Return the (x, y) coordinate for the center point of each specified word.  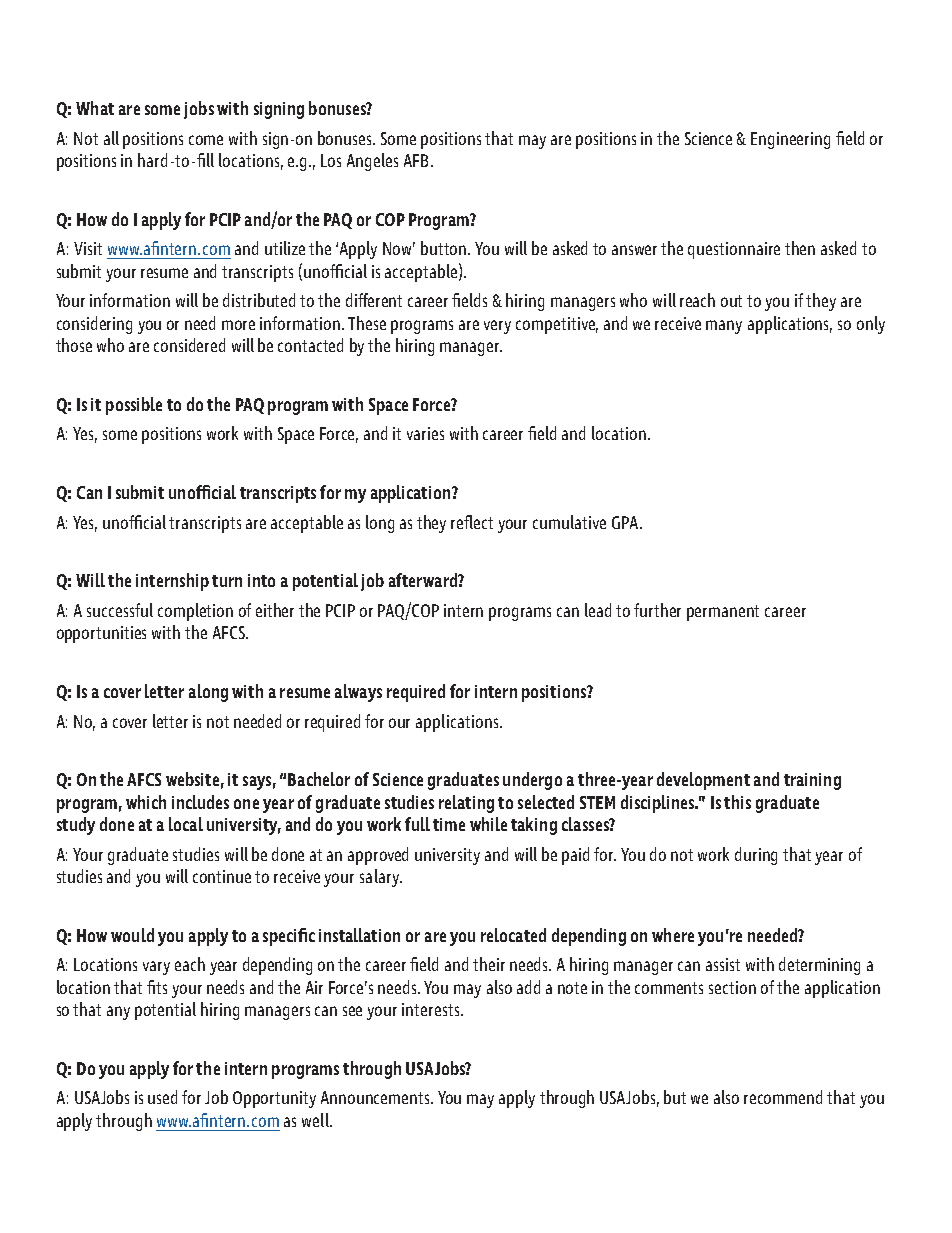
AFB (416, 160)
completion (195, 612)
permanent (723, 613)
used (162, 1097)
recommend (783, 1097)
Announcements (376, 1097)
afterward (424, 580)
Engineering (790, 140)
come (206, 140)
